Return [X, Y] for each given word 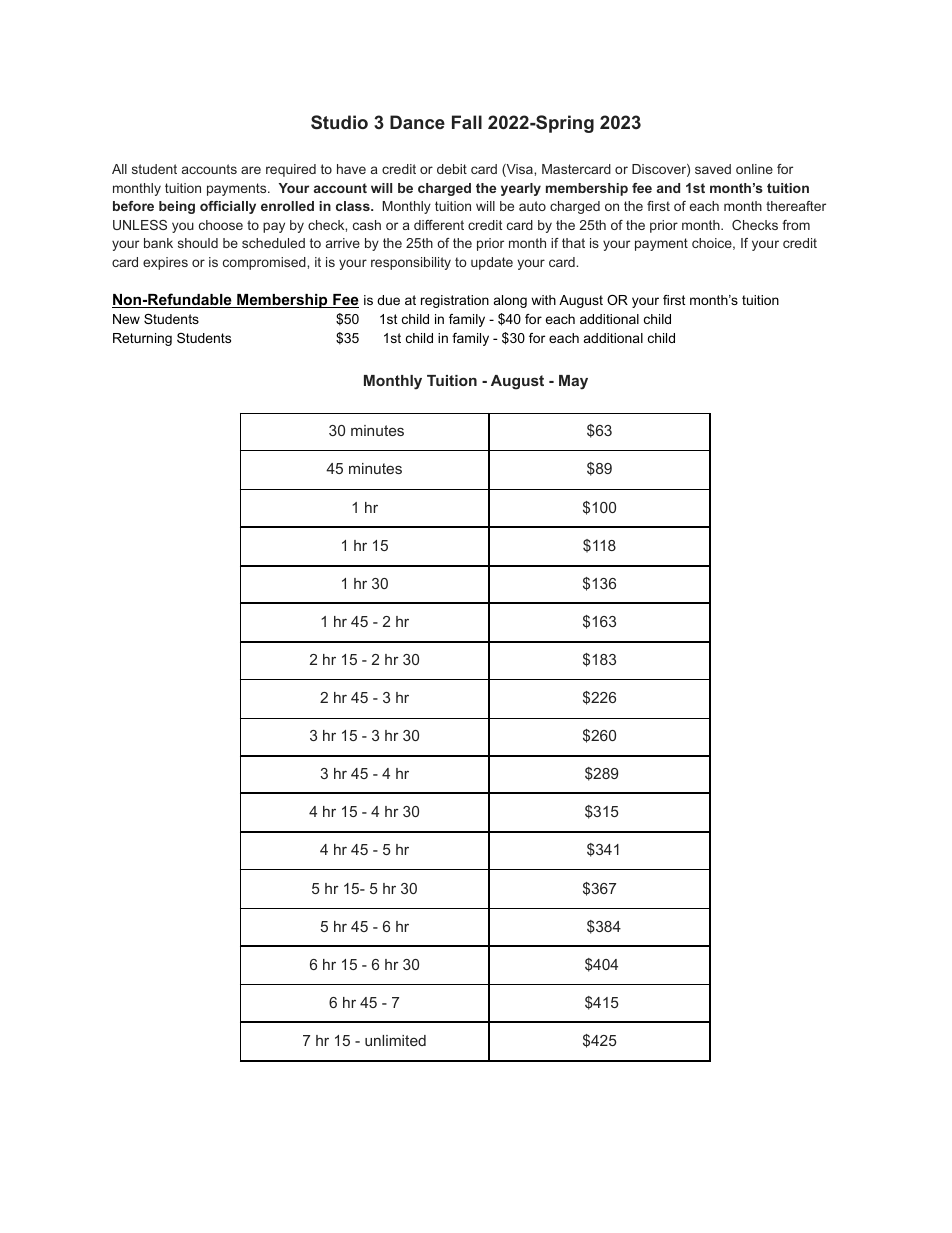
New [126, 319]
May [573, 382]
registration [455, 301]
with [543, 300]
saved [713, 169]
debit [452, 169]
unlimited [395, 1040]
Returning [142, 339]
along [510, 301]
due [388, 300]
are [251, 170]
